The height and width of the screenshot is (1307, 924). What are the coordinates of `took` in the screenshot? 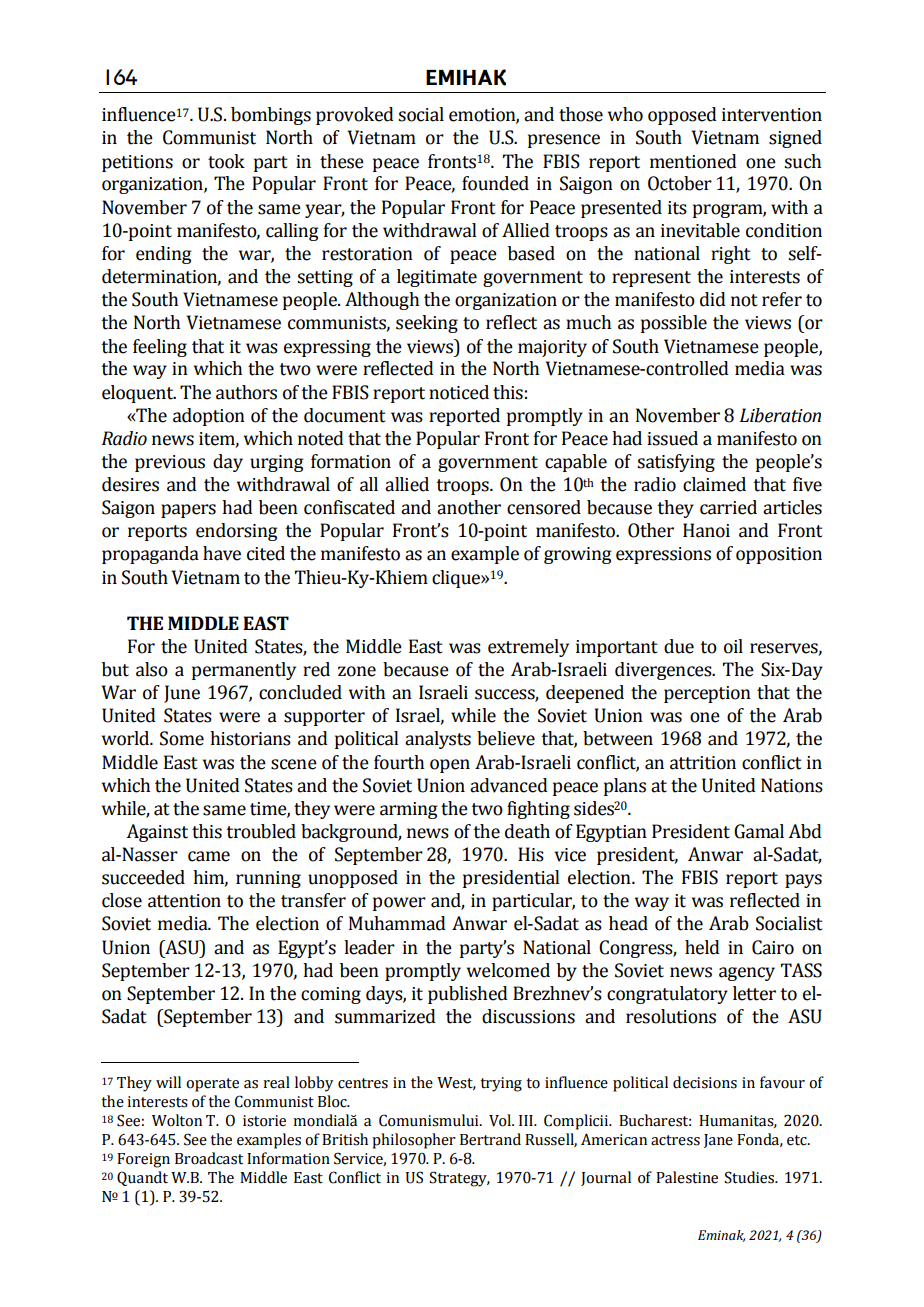 It's located at (226, 161).
